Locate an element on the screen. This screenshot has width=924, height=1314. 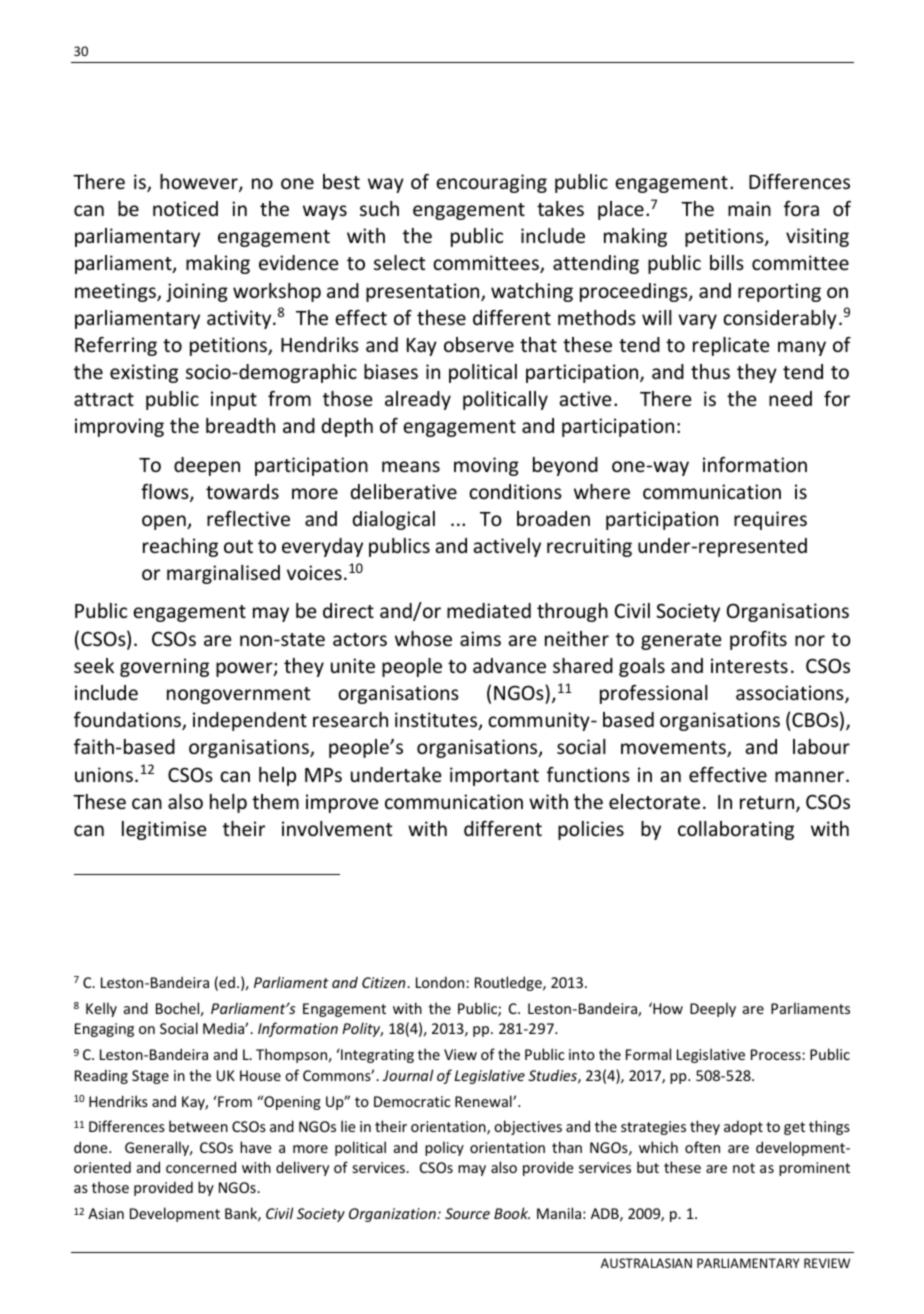
marginalised is located at coordinates (223, 574).
